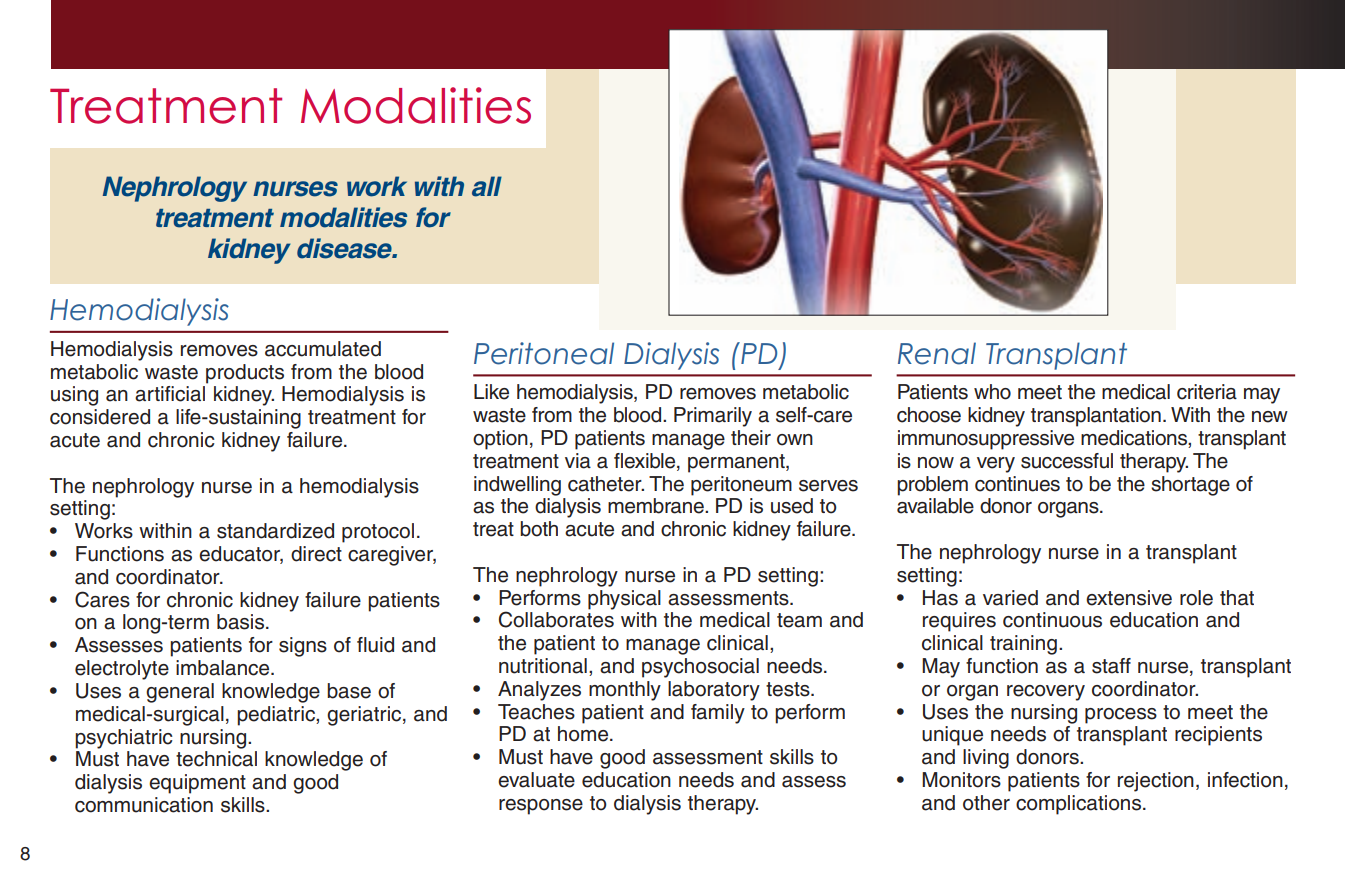 The width and height of the image is (1345, 896). What do you see at coordinates (316, 554) in the image?
I see `direct` at bounding box center [316, 554].
